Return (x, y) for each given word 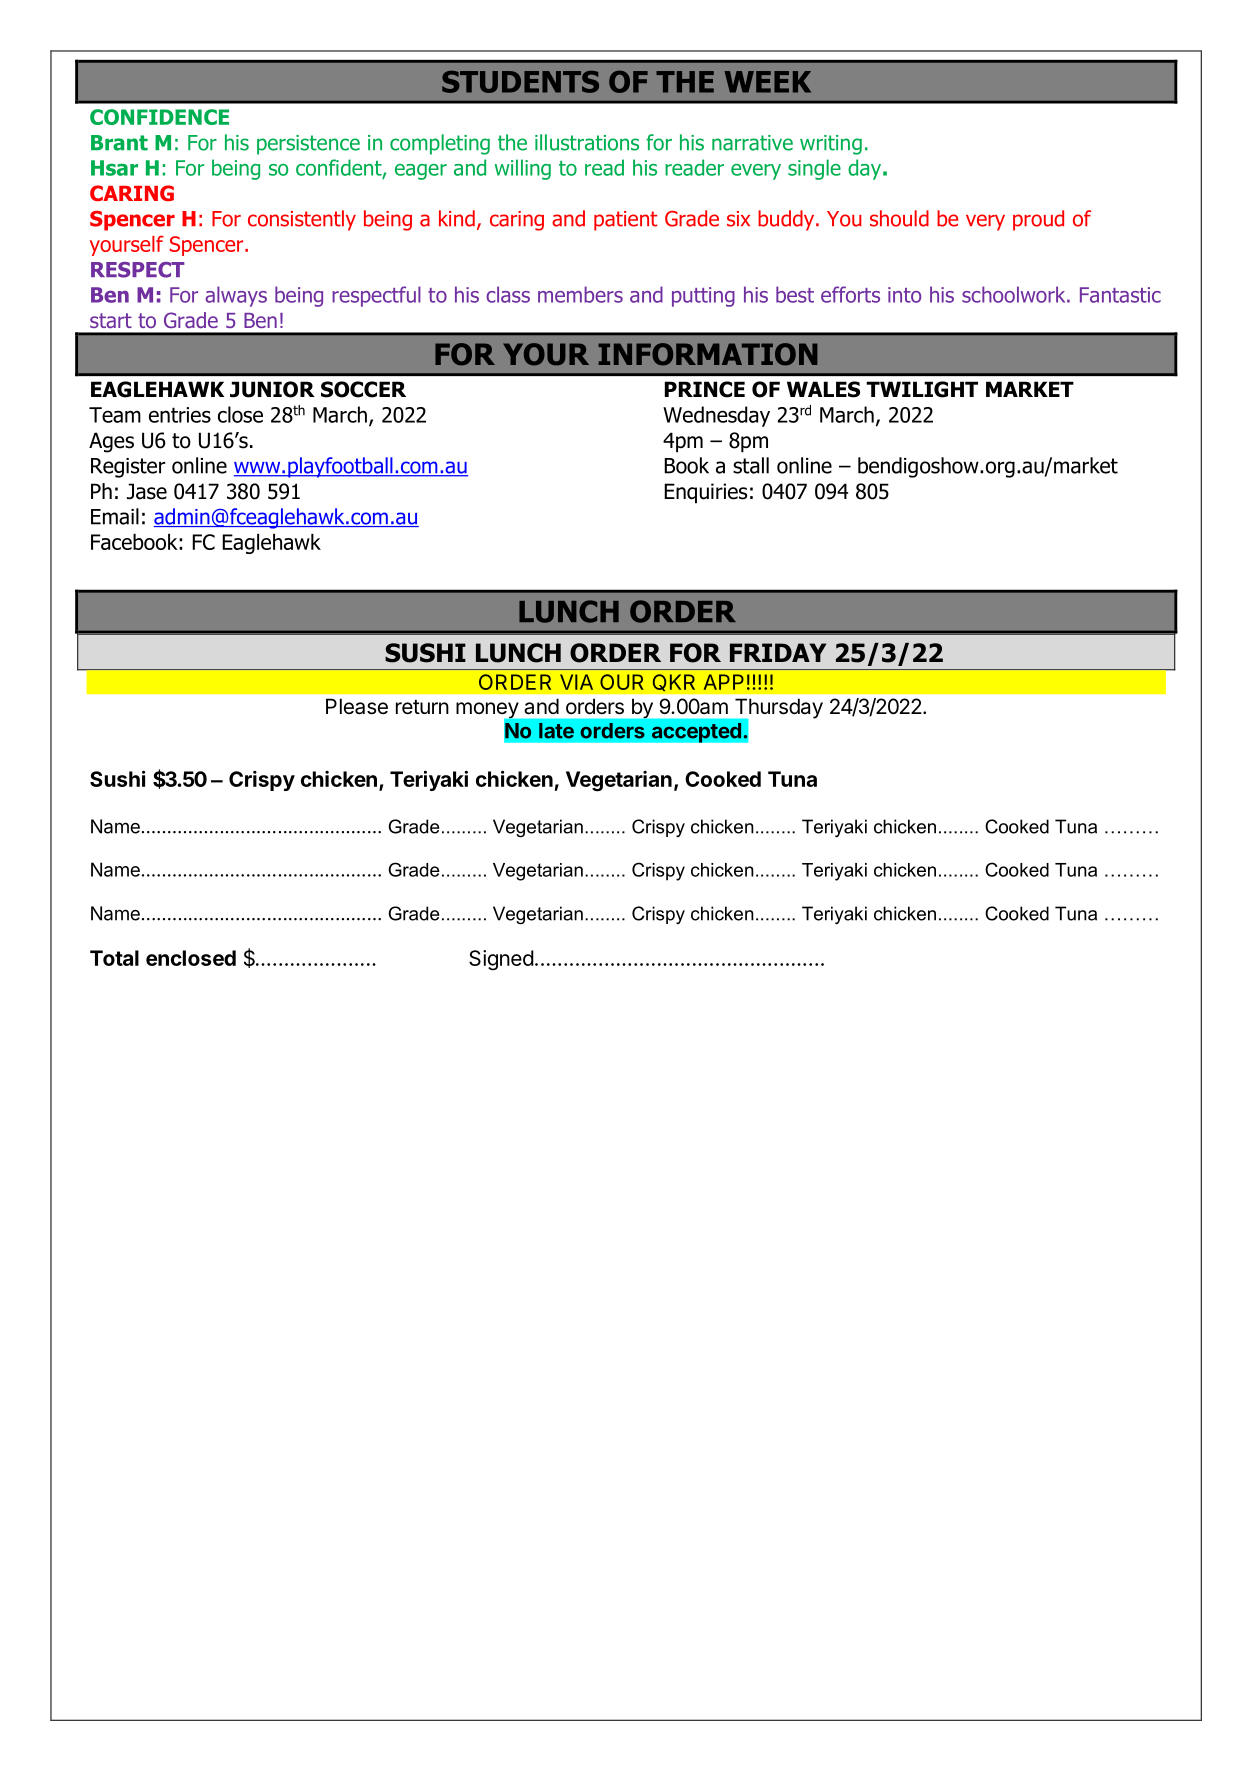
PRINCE (705, 389)
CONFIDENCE (159, 117)
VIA (576, 682)
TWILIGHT (922, 389)
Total (114, 958)
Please (357, 706)
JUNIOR (272, 389)
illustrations (587, 142)
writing (831, 145)
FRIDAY (778, 652)
